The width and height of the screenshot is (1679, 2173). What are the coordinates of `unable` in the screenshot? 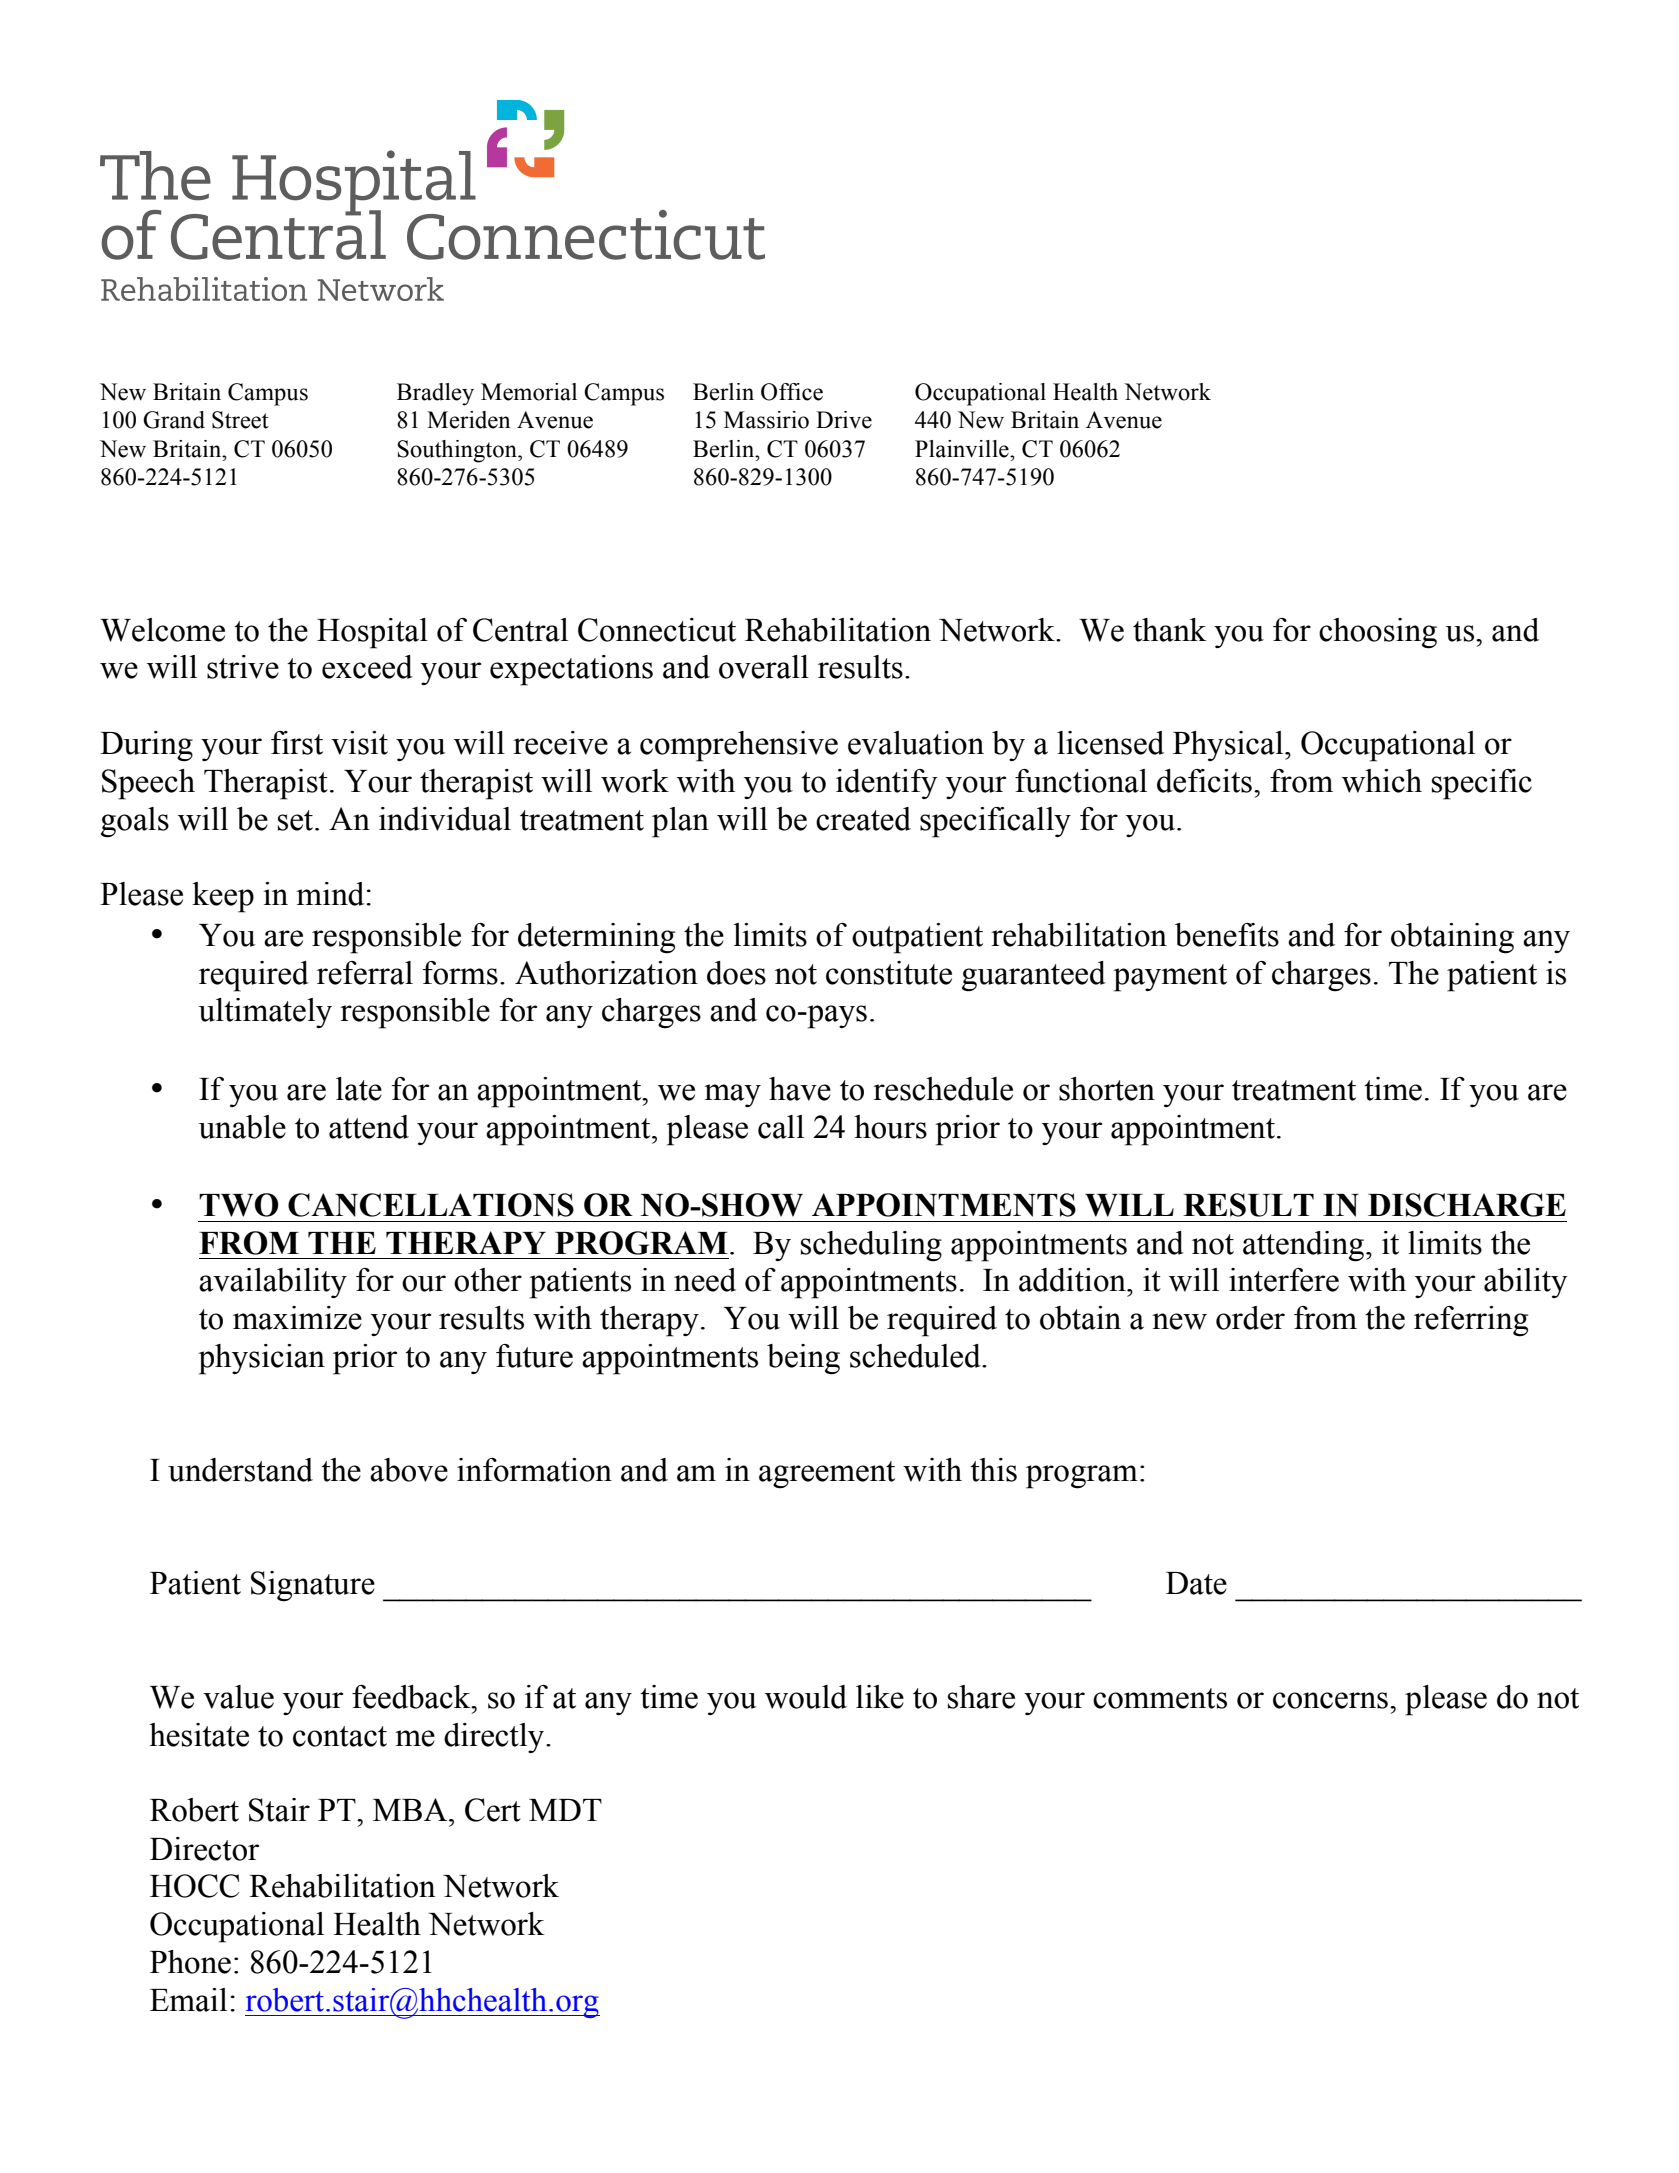 It's located at (242, 1127).
